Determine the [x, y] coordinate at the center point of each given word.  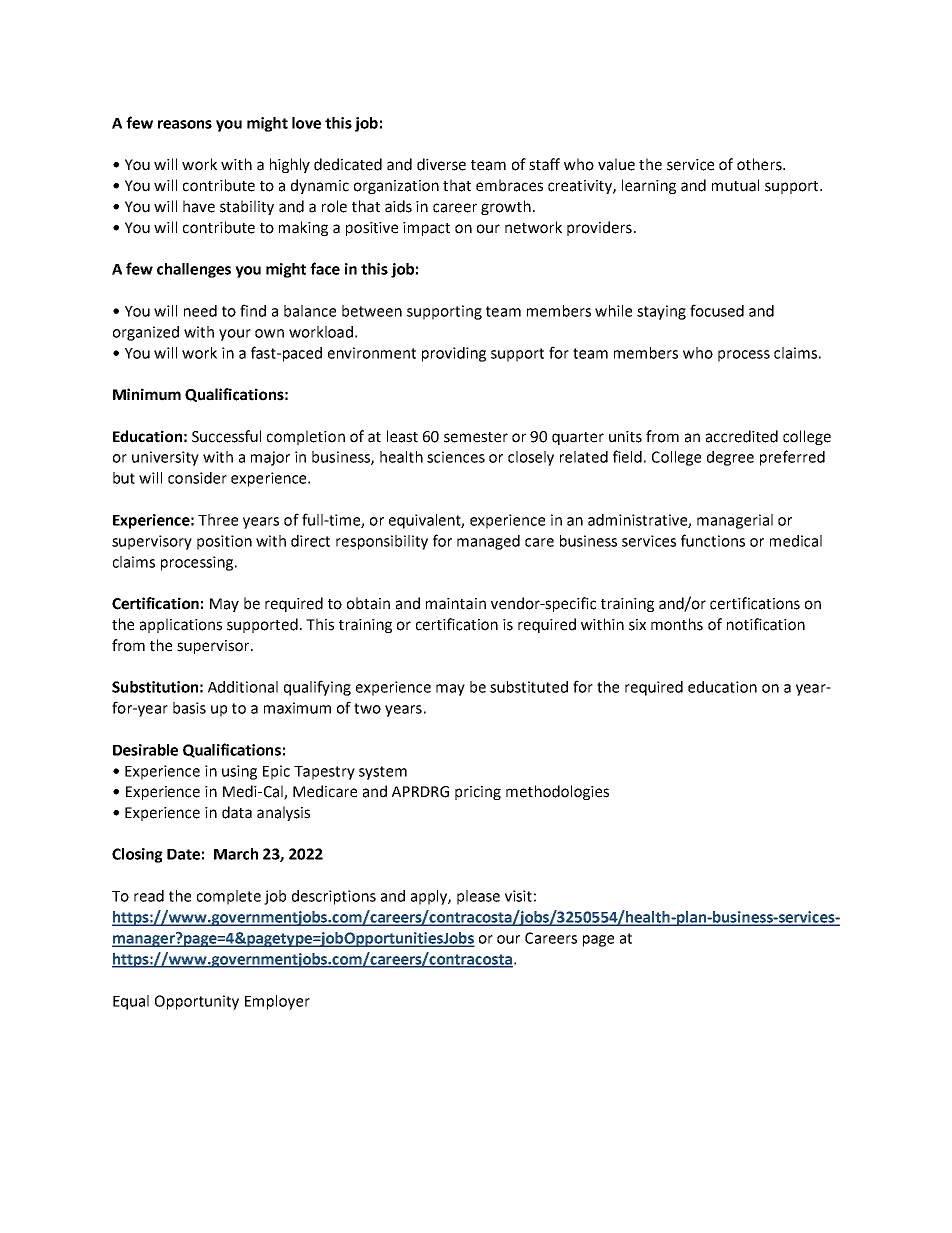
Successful [226, 436]
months [677, 624]
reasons [185, 124]
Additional [243, 687]
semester [476, 437]
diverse [441, 164]
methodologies [557, 792]
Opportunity [197, 1002]
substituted [529, 687]
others [760, 164]
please [478, 897]
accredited [742, 436]
